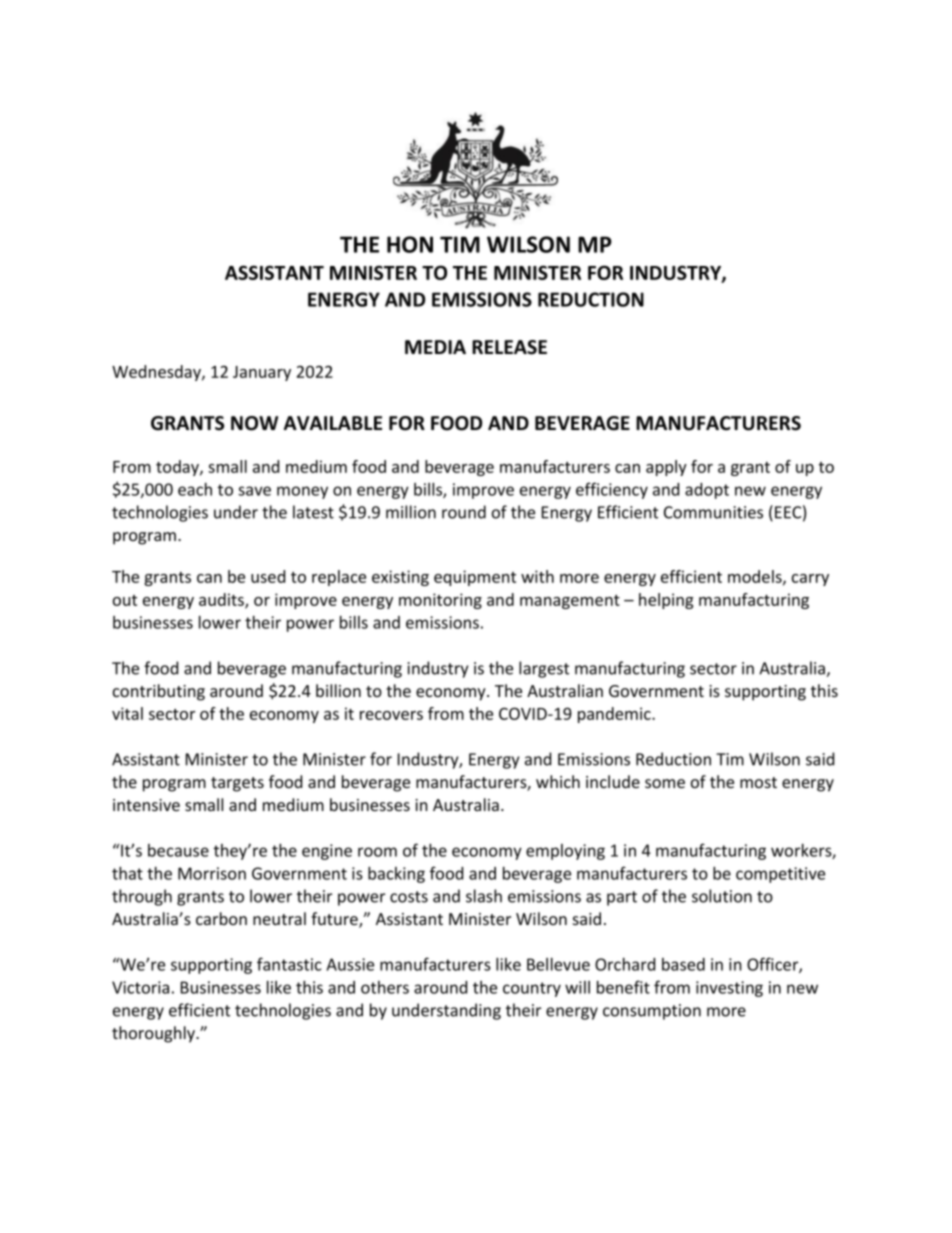 The image size is (952, 1233). What do you see at coordinates (666, 468) in the document?
I see `apply` at bounding box center [666, 468].
